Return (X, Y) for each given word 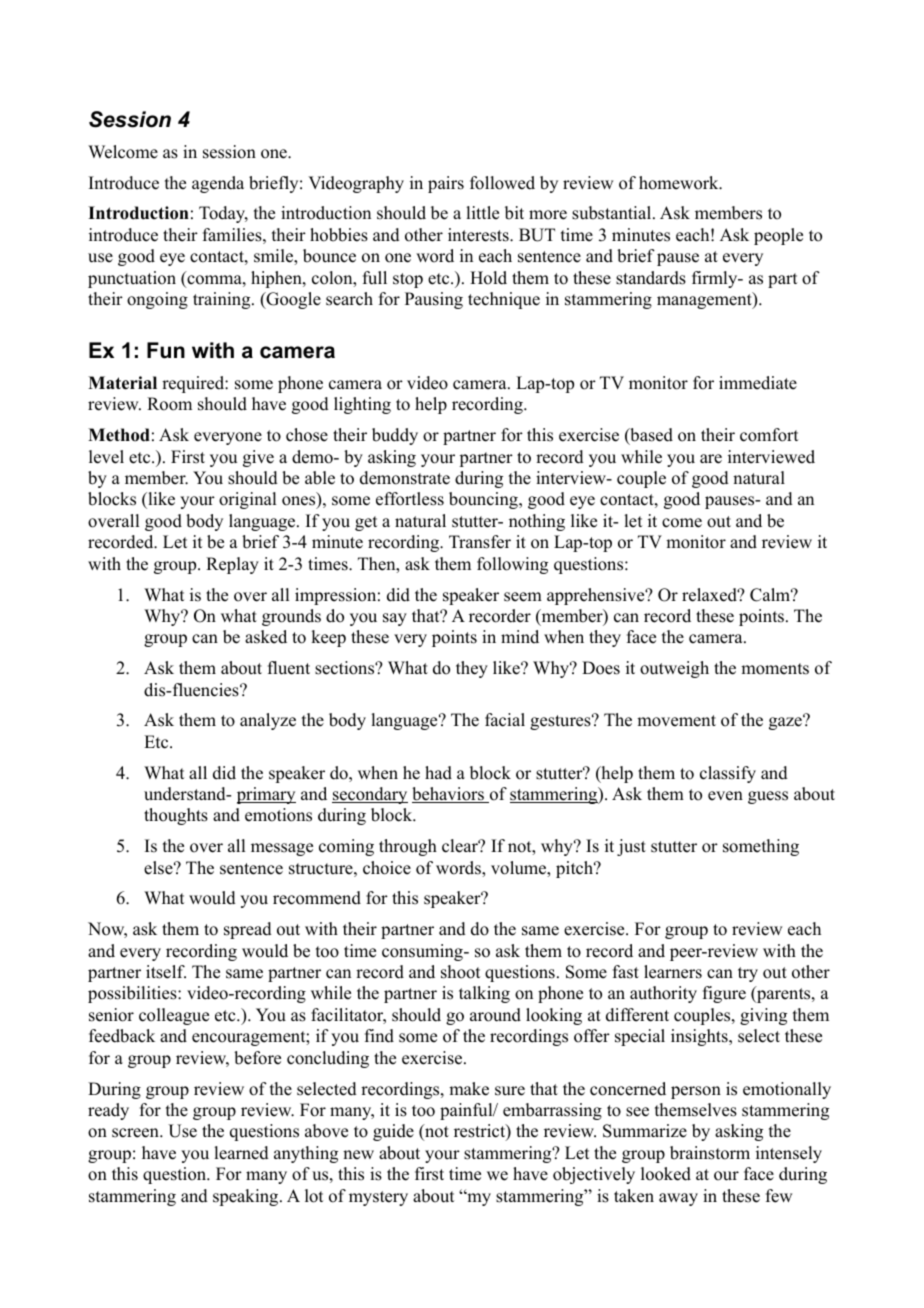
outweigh (674, 669)
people (778, 236)
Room (169, 404)
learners (673, 972)
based (650, 436)
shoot (460, 972)
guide (393, 1132)
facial (505, 720)
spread (248, 930)
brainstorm (710, 1153)
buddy (395, 436)
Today (223, 214)
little (482, 213)
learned (241, 1153)
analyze (268, 721)
